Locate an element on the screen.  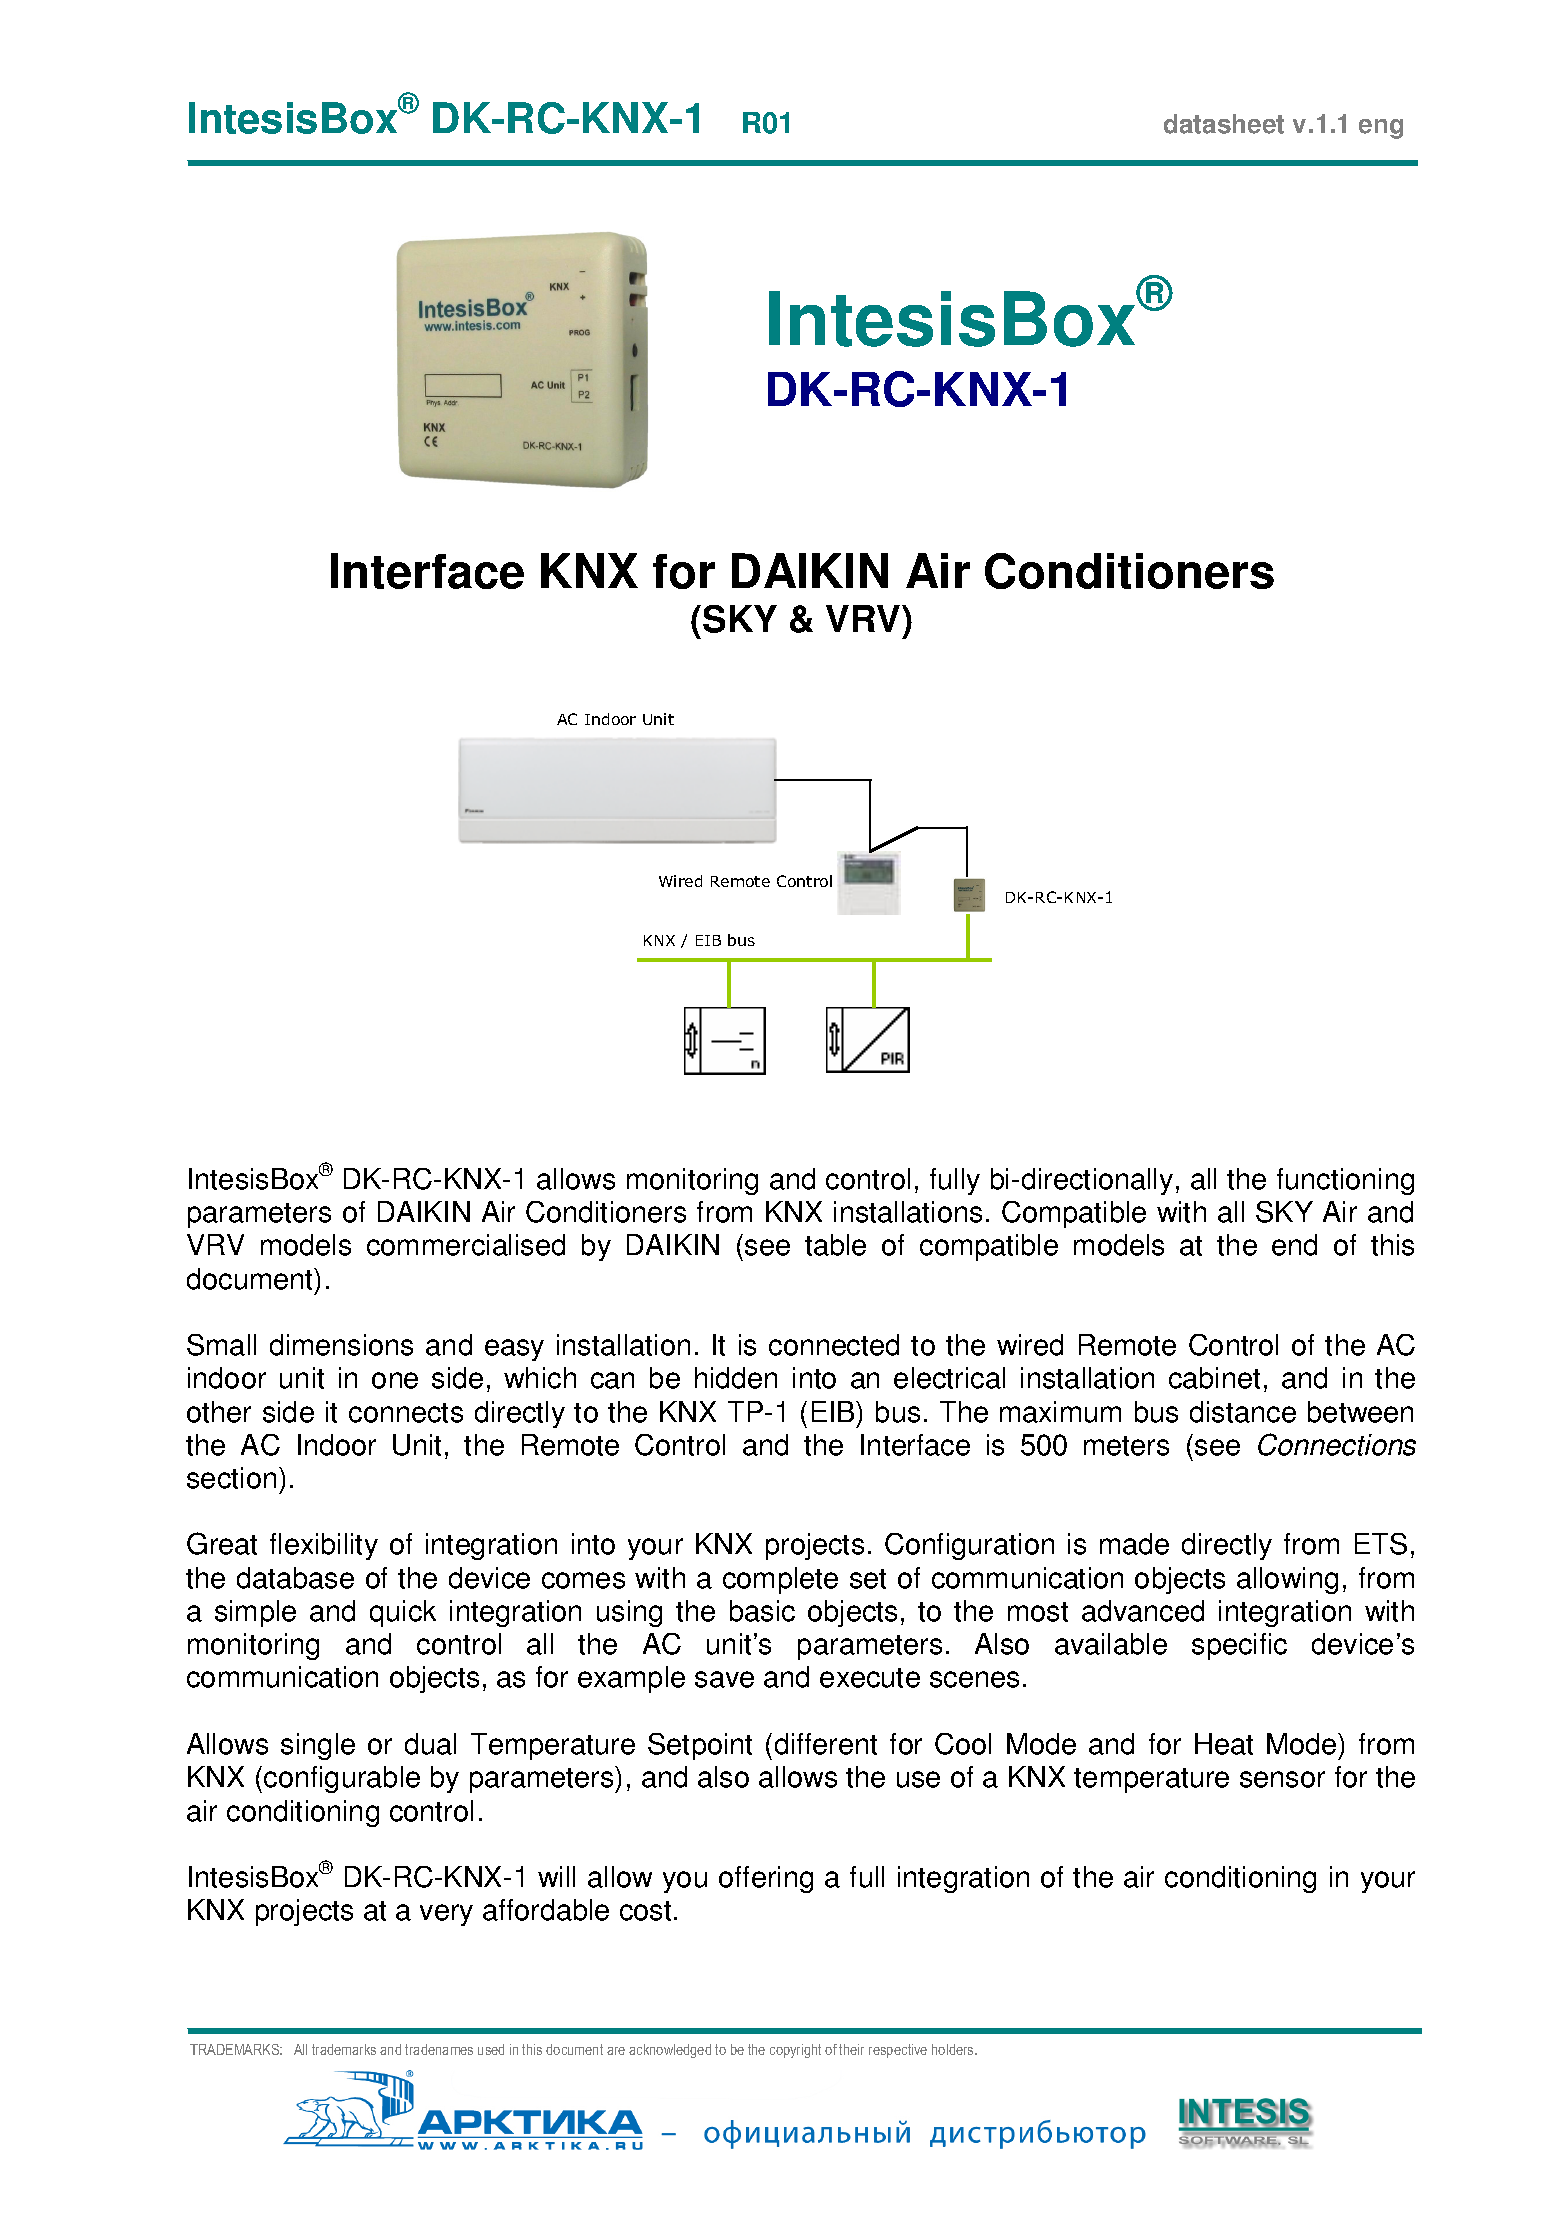
table is located at coordinates (835, 1245).
